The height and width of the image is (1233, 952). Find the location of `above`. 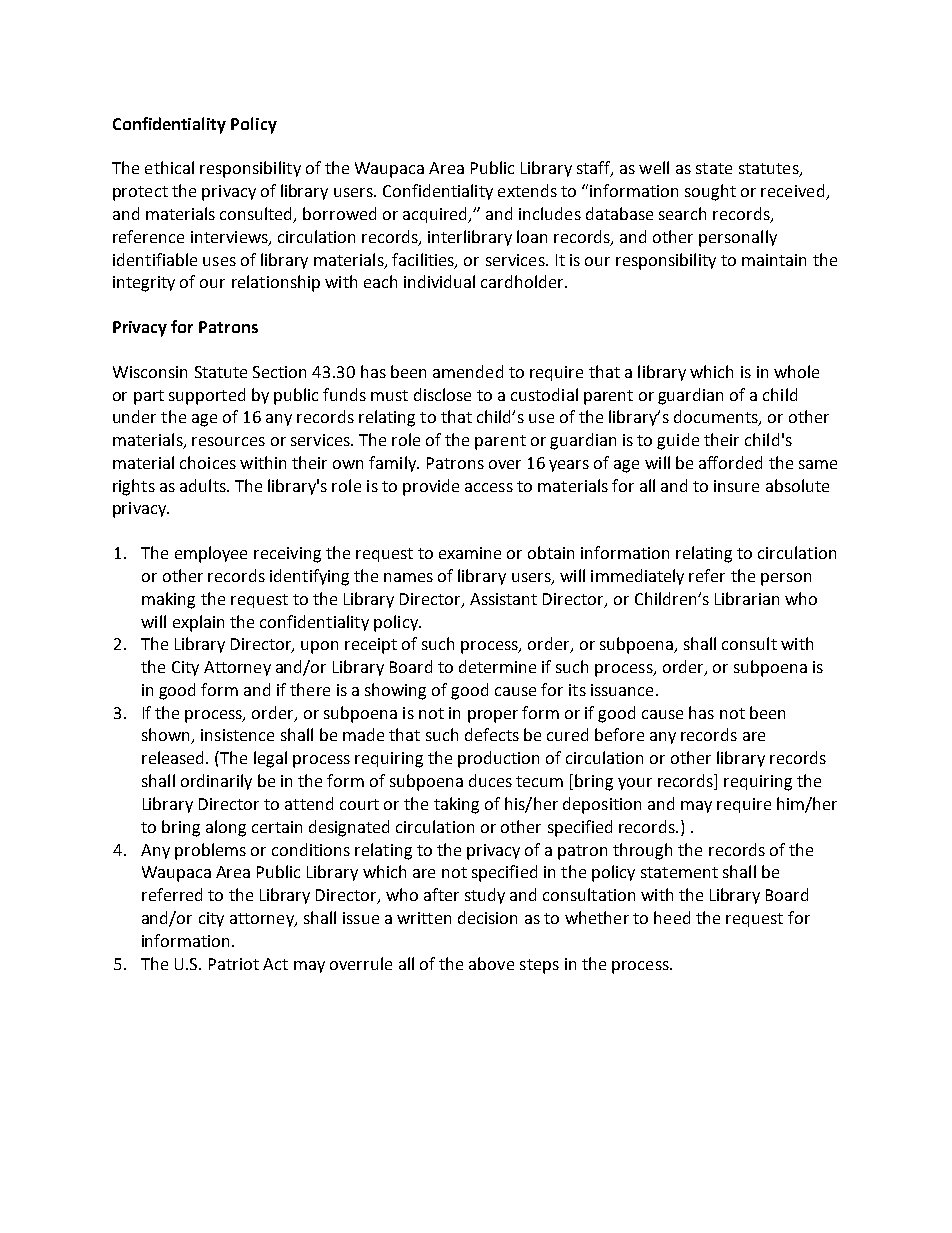

above is located at coordinates (491, 963).
